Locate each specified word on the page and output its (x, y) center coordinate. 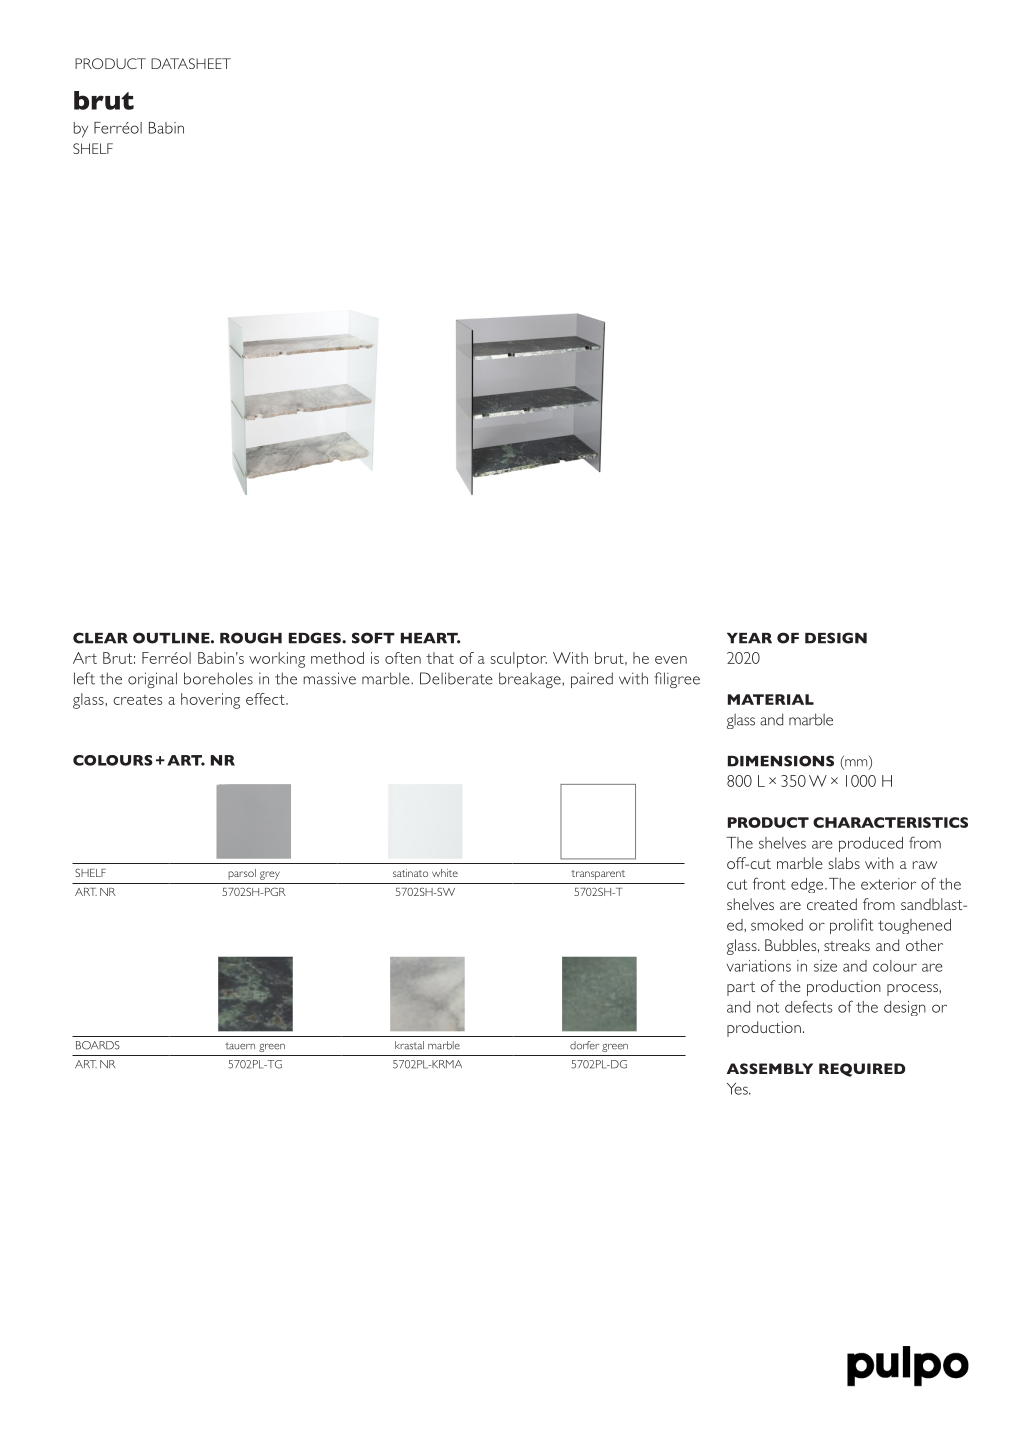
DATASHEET (191, 63)
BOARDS (98, 1045)
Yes (738, 1089)
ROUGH (251, 638)
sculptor (519, 660)
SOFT (373, 638)
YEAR (749, 638)
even (671, 660)
